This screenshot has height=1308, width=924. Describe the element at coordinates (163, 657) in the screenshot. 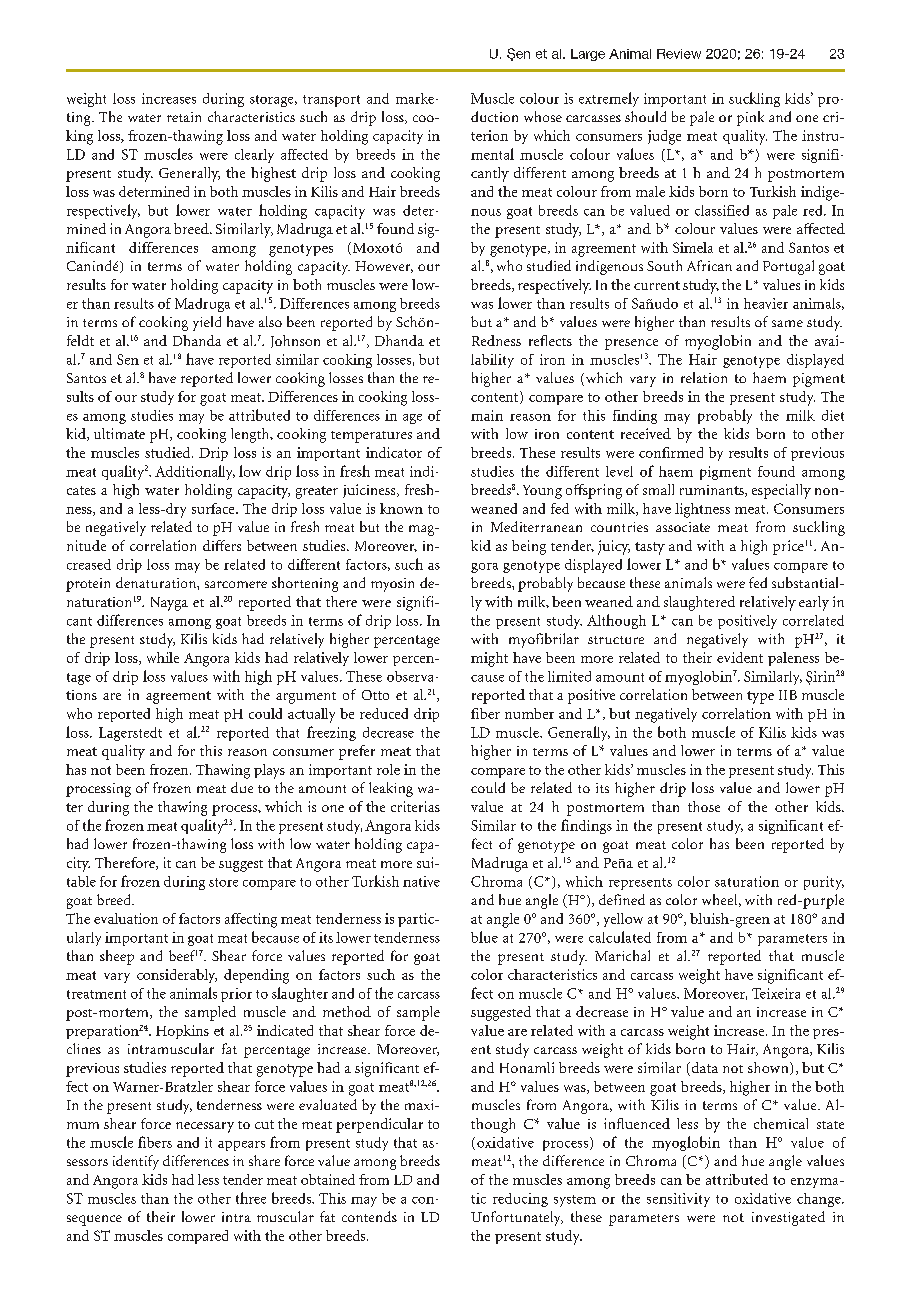

I see `while` at that location.
